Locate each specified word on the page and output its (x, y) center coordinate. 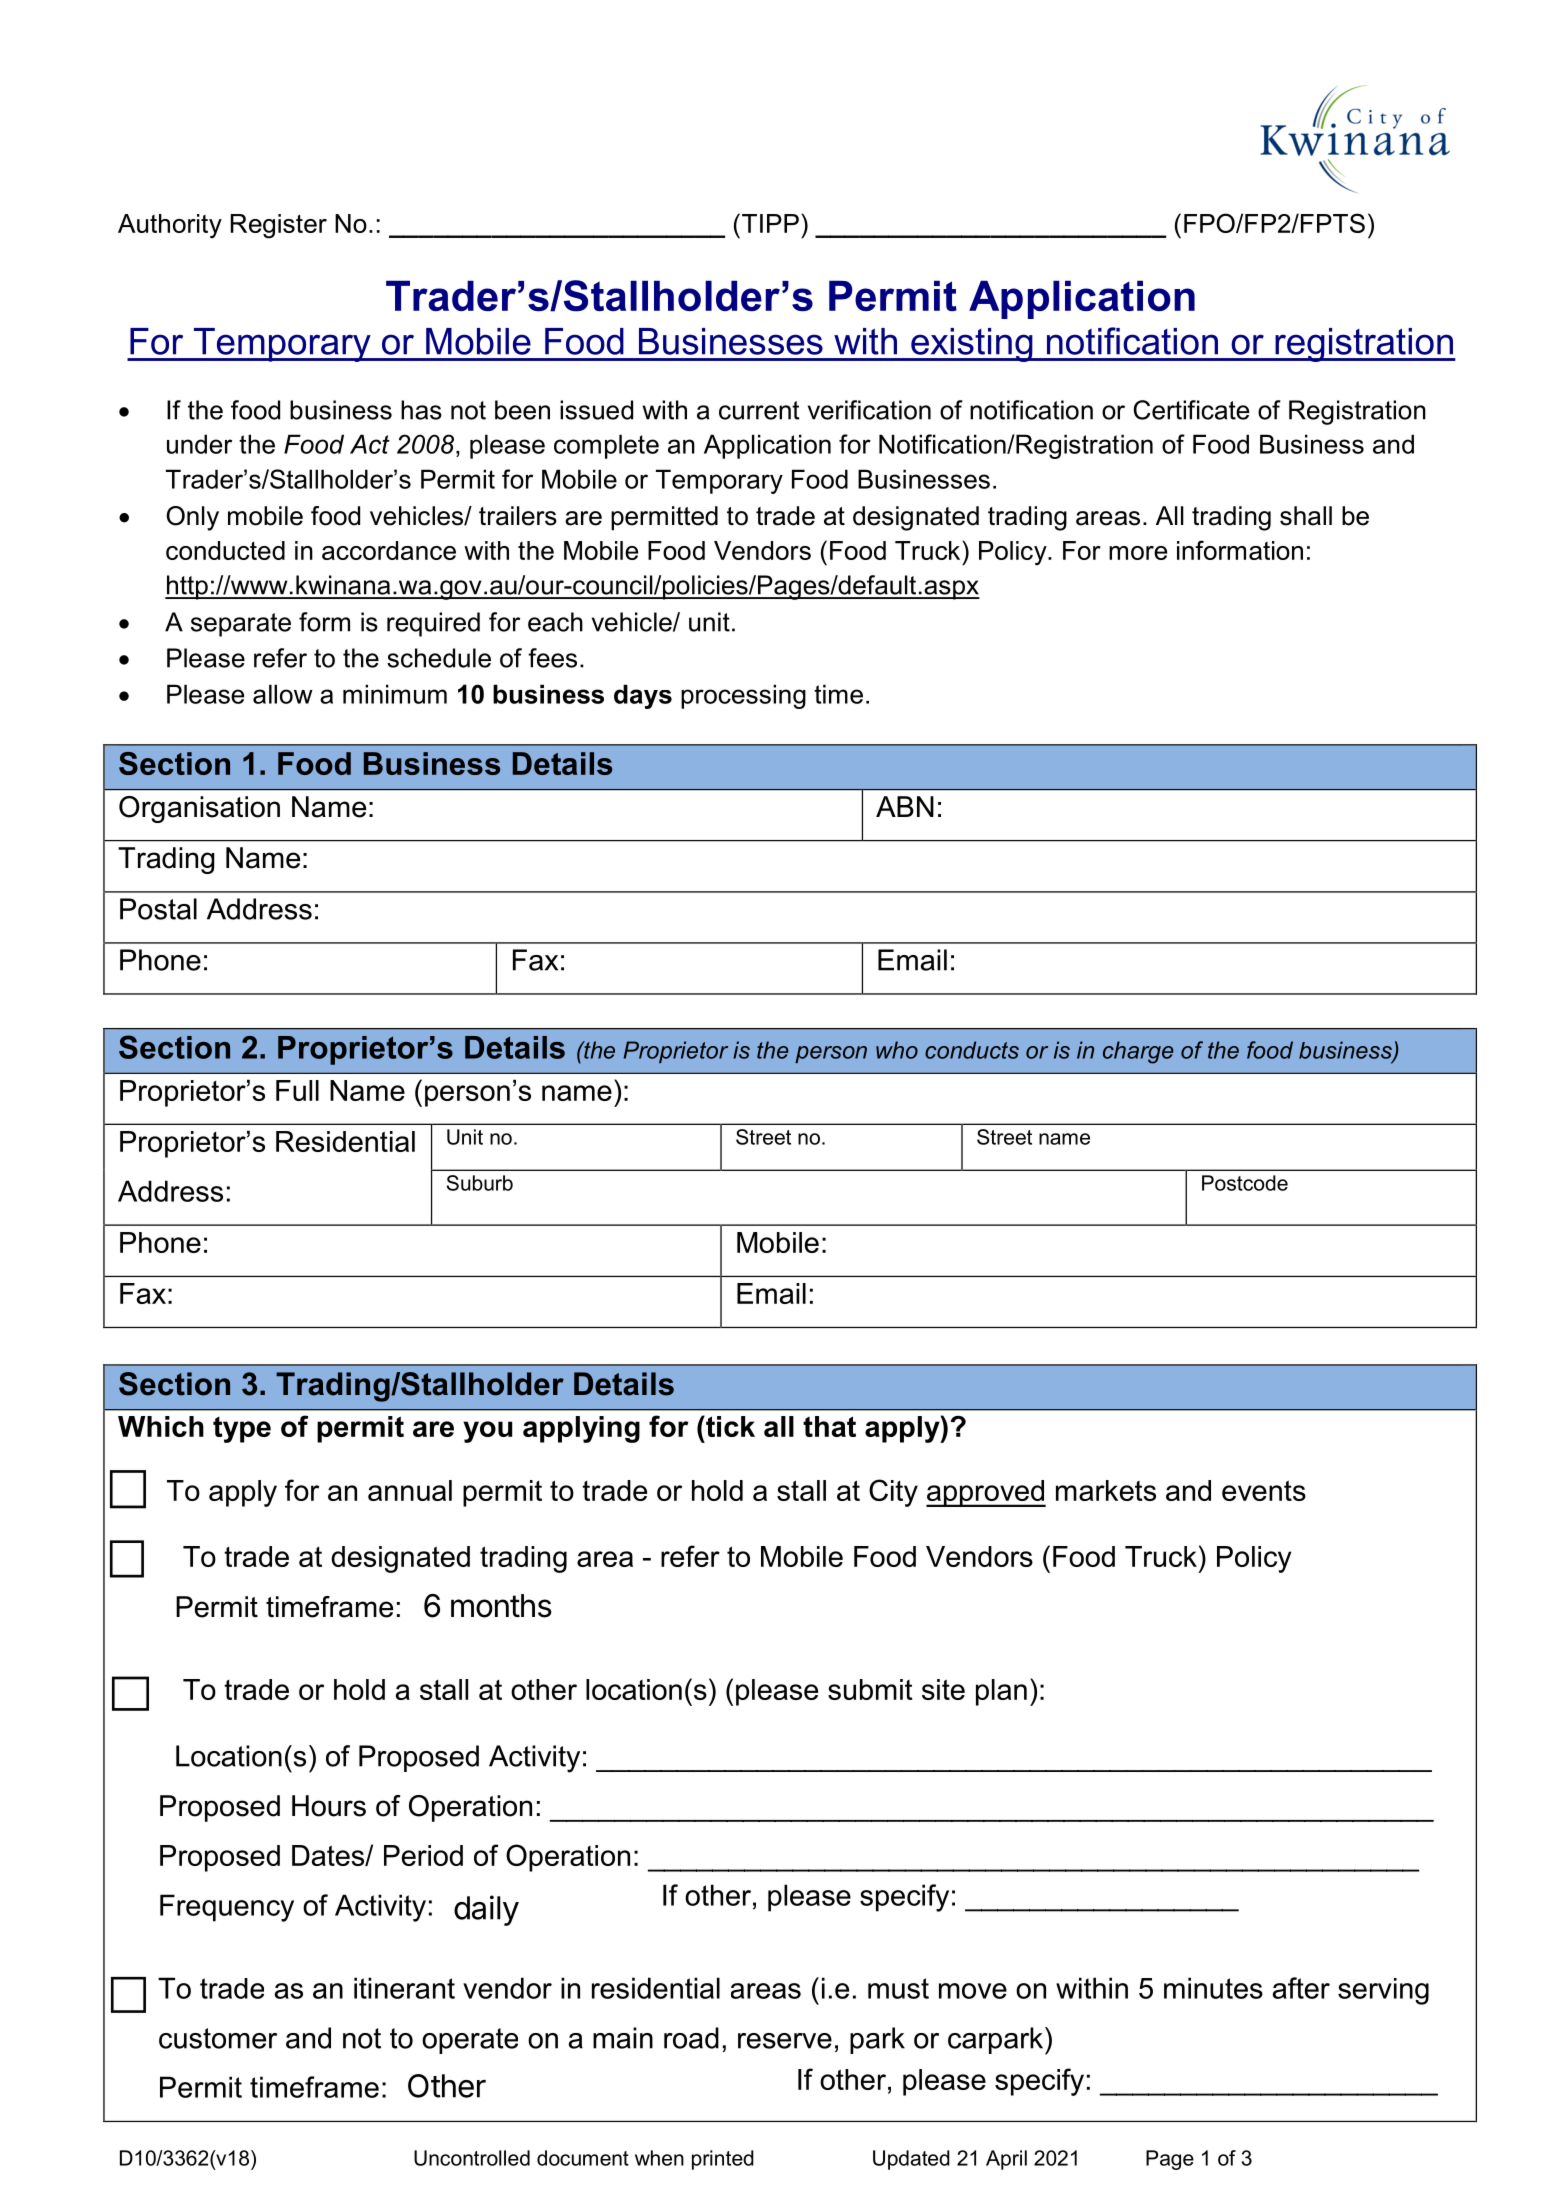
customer (218, 2038)
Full (297, 1090)
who (897, 1050)
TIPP (770, 223)
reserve (785, 2041)
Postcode (1245, 1183)
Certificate (1191, 410)
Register (279, 226)
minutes (1213, 1988)
